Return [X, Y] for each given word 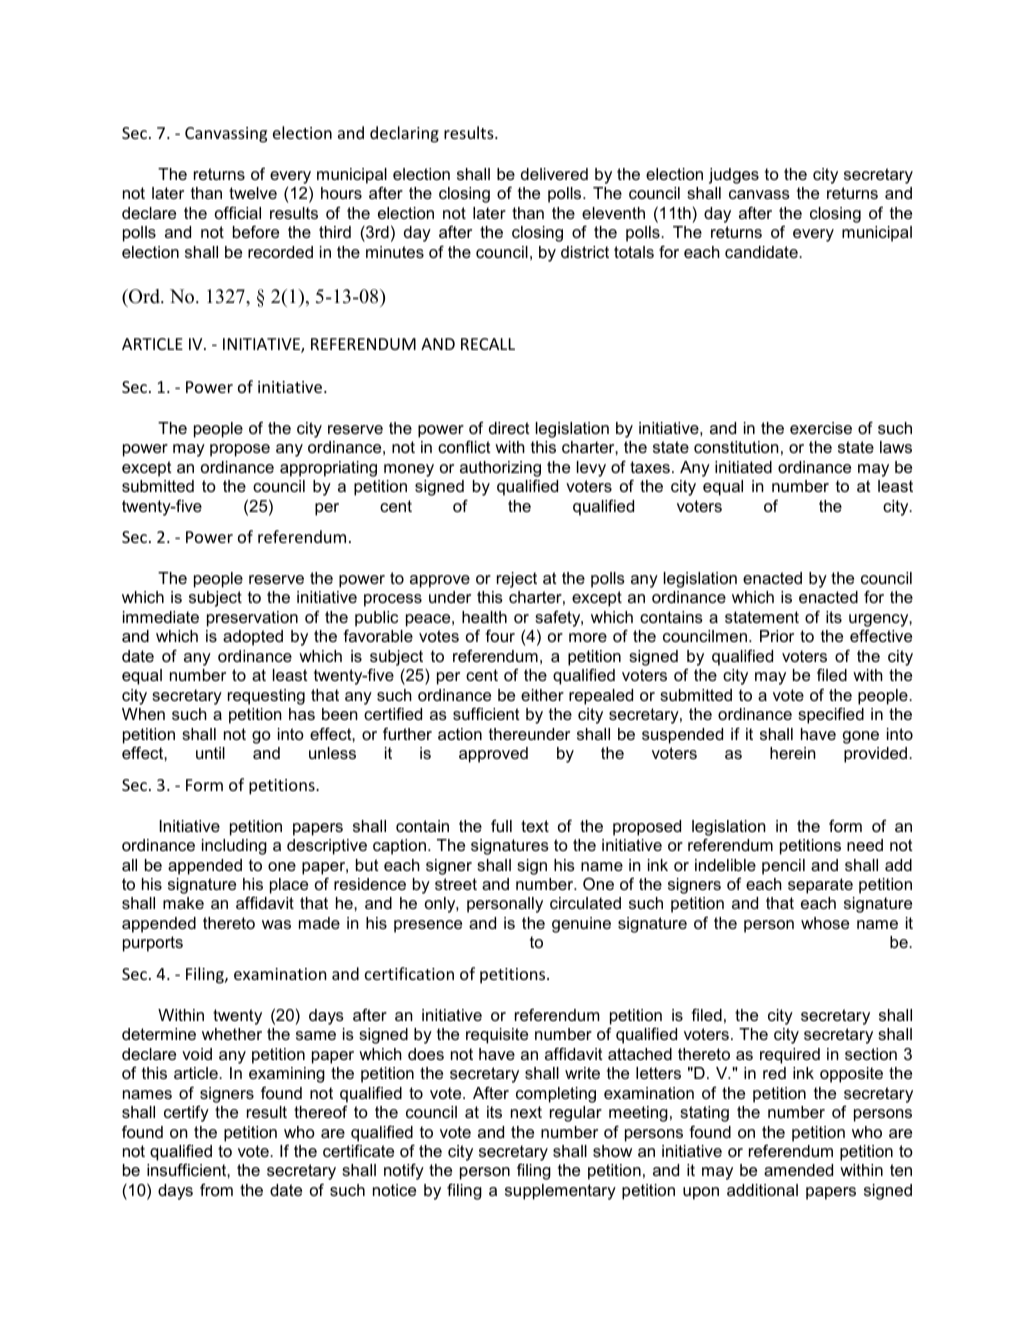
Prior [777, 636]
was [276, 924]
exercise [821, 428]
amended [798, 1170]
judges [734, 176]
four [500, 635]
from [216, 1189]
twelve [253, 193]
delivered [554, 174]
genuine [581, 925]
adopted [253, 638]
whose [825, 923]
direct [509, 428]
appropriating [328, 469]
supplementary [560, 1192]
